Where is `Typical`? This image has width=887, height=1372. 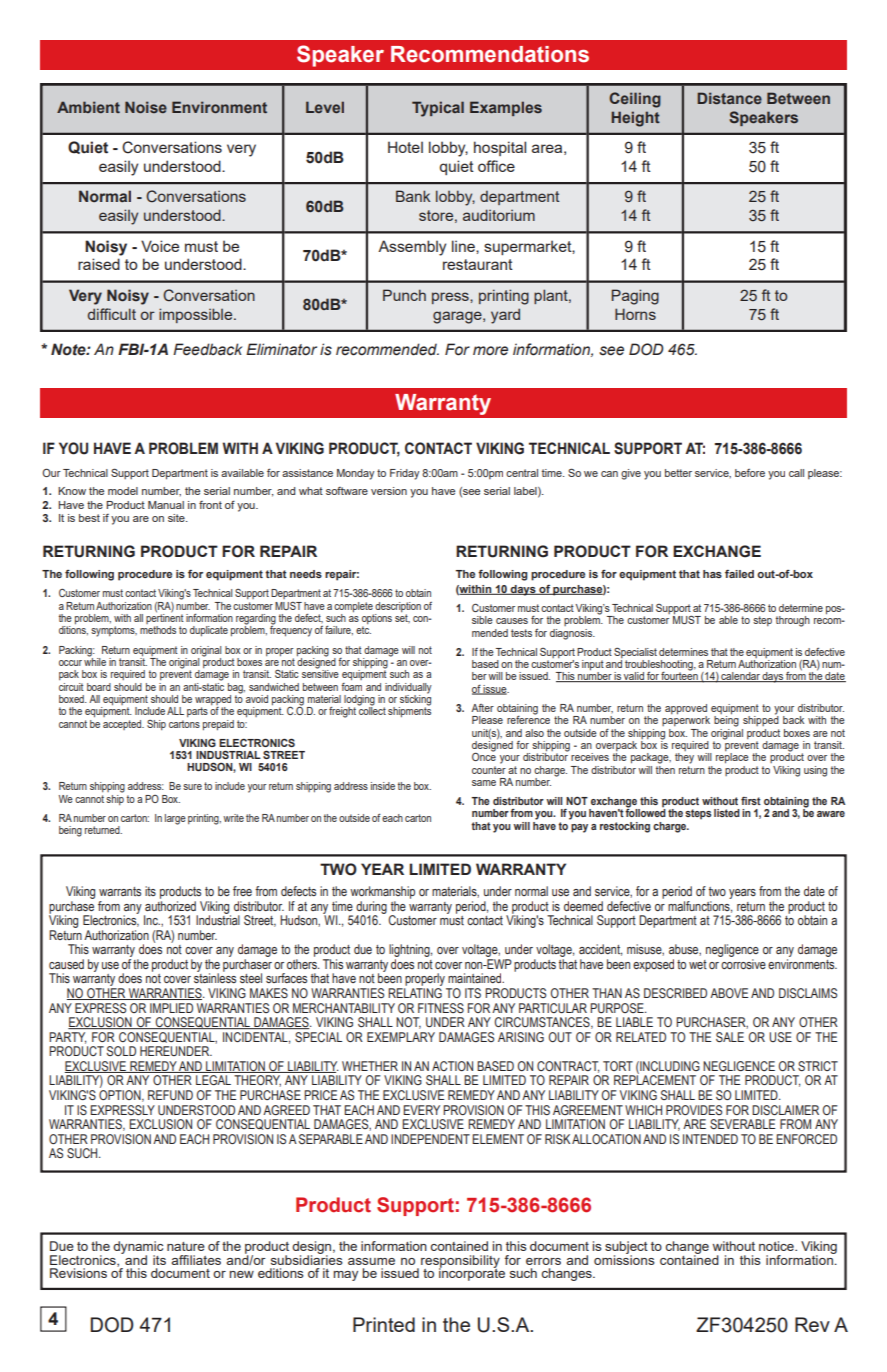 Typical is located at coordinates (438, 109).
